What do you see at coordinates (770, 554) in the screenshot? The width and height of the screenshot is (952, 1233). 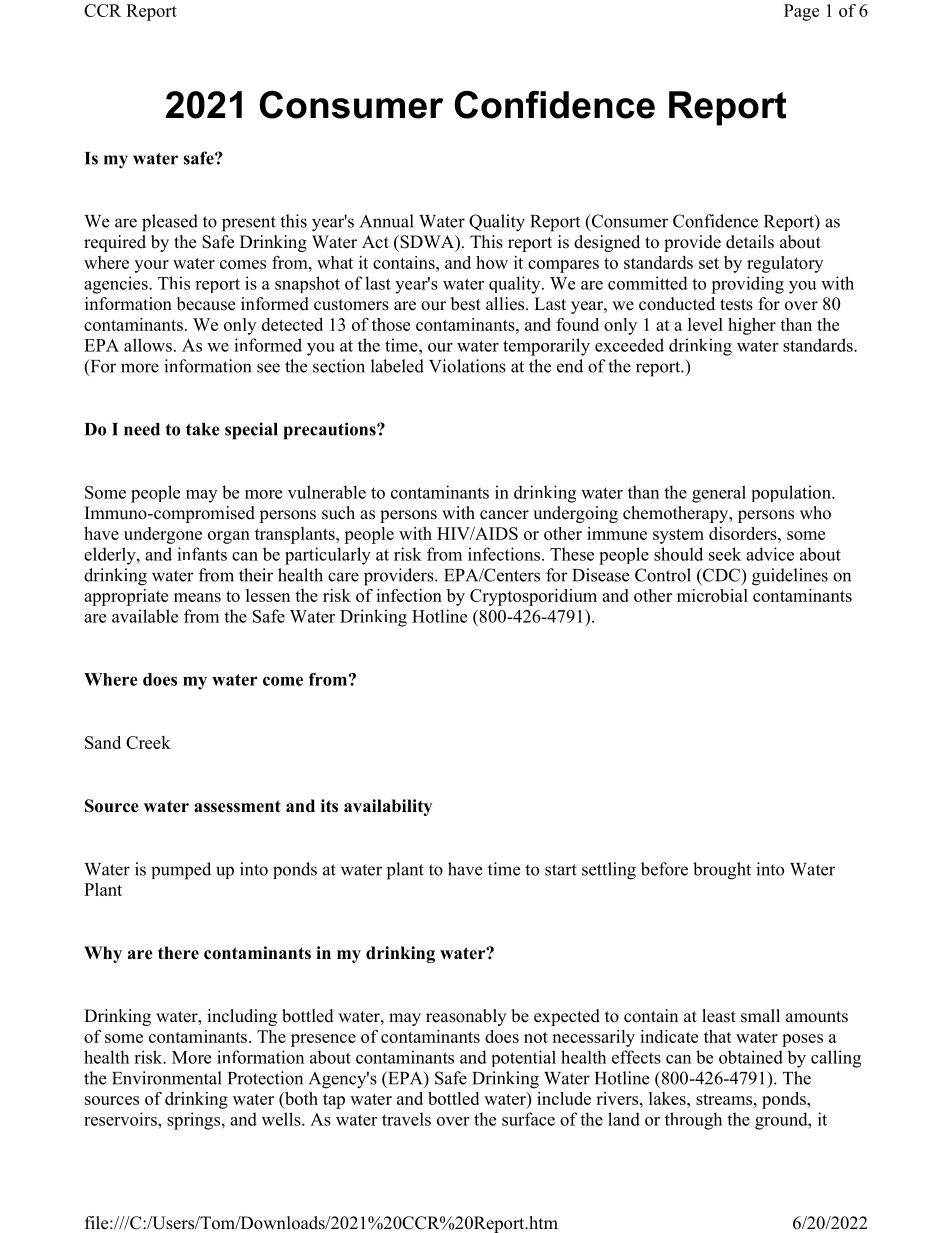 I see `advice` at bounding box center [770, 554].
